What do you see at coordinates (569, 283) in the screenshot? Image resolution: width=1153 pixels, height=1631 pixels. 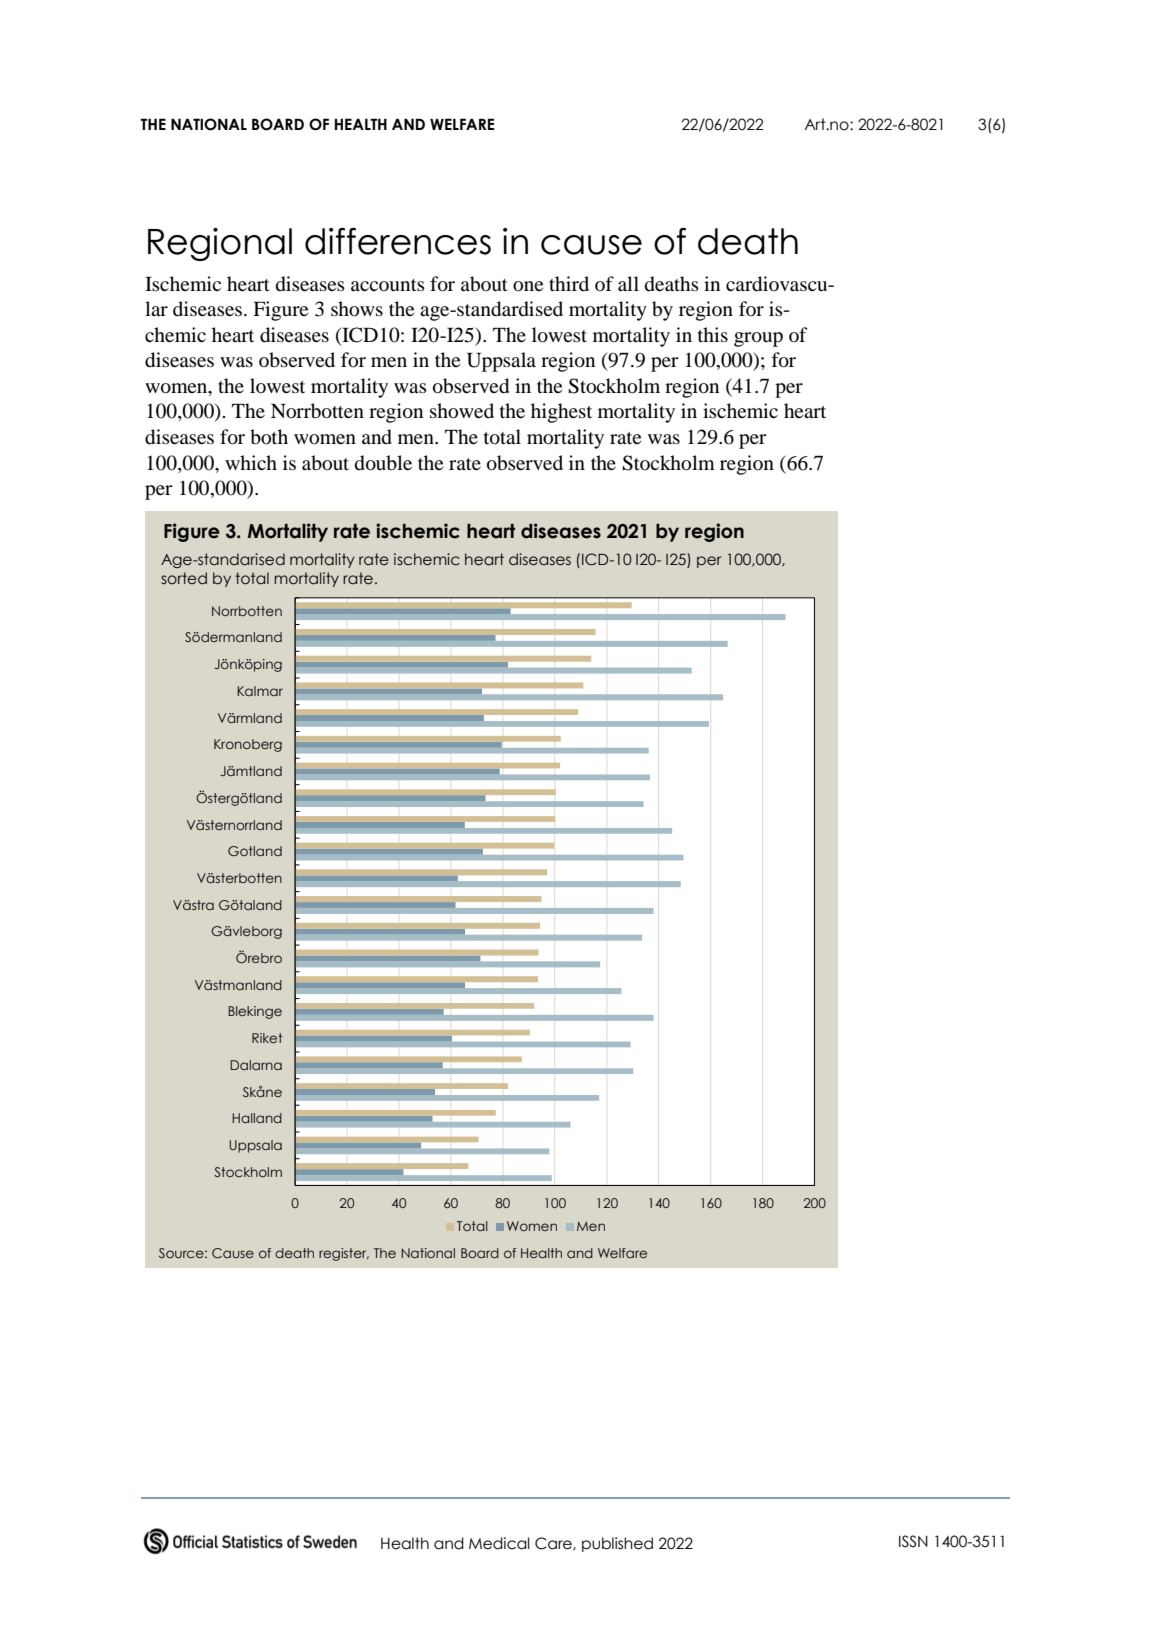 I see `third` at bounding box center [569, 283].
